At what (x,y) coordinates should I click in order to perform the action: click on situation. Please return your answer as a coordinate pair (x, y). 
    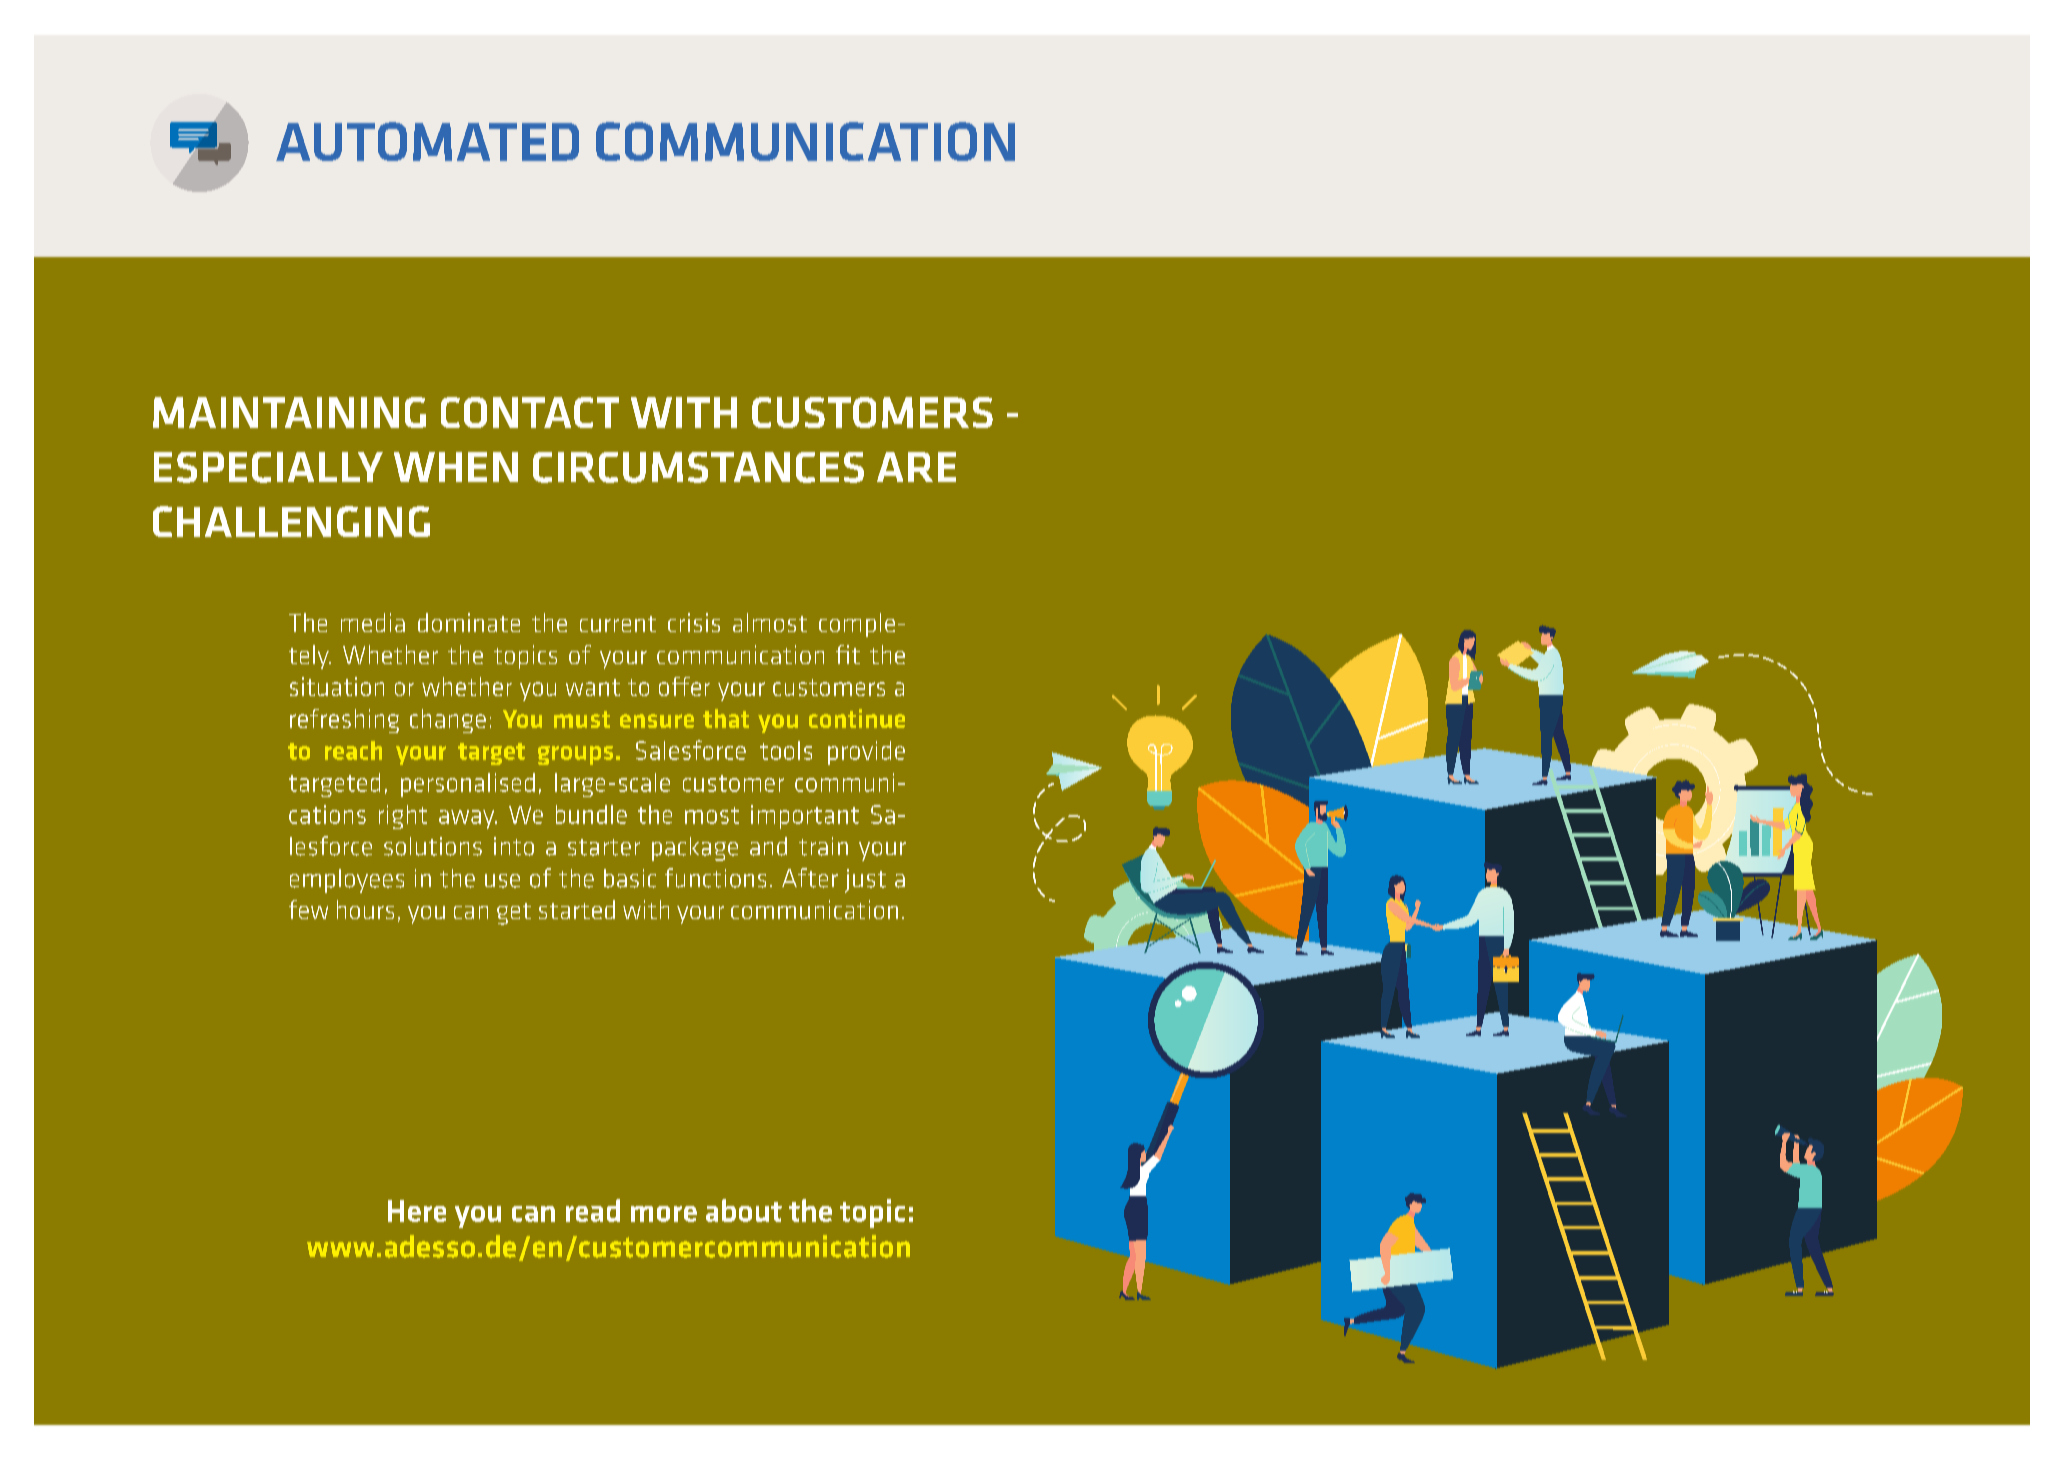
    Looking at the image, I should click on (337, 686).
